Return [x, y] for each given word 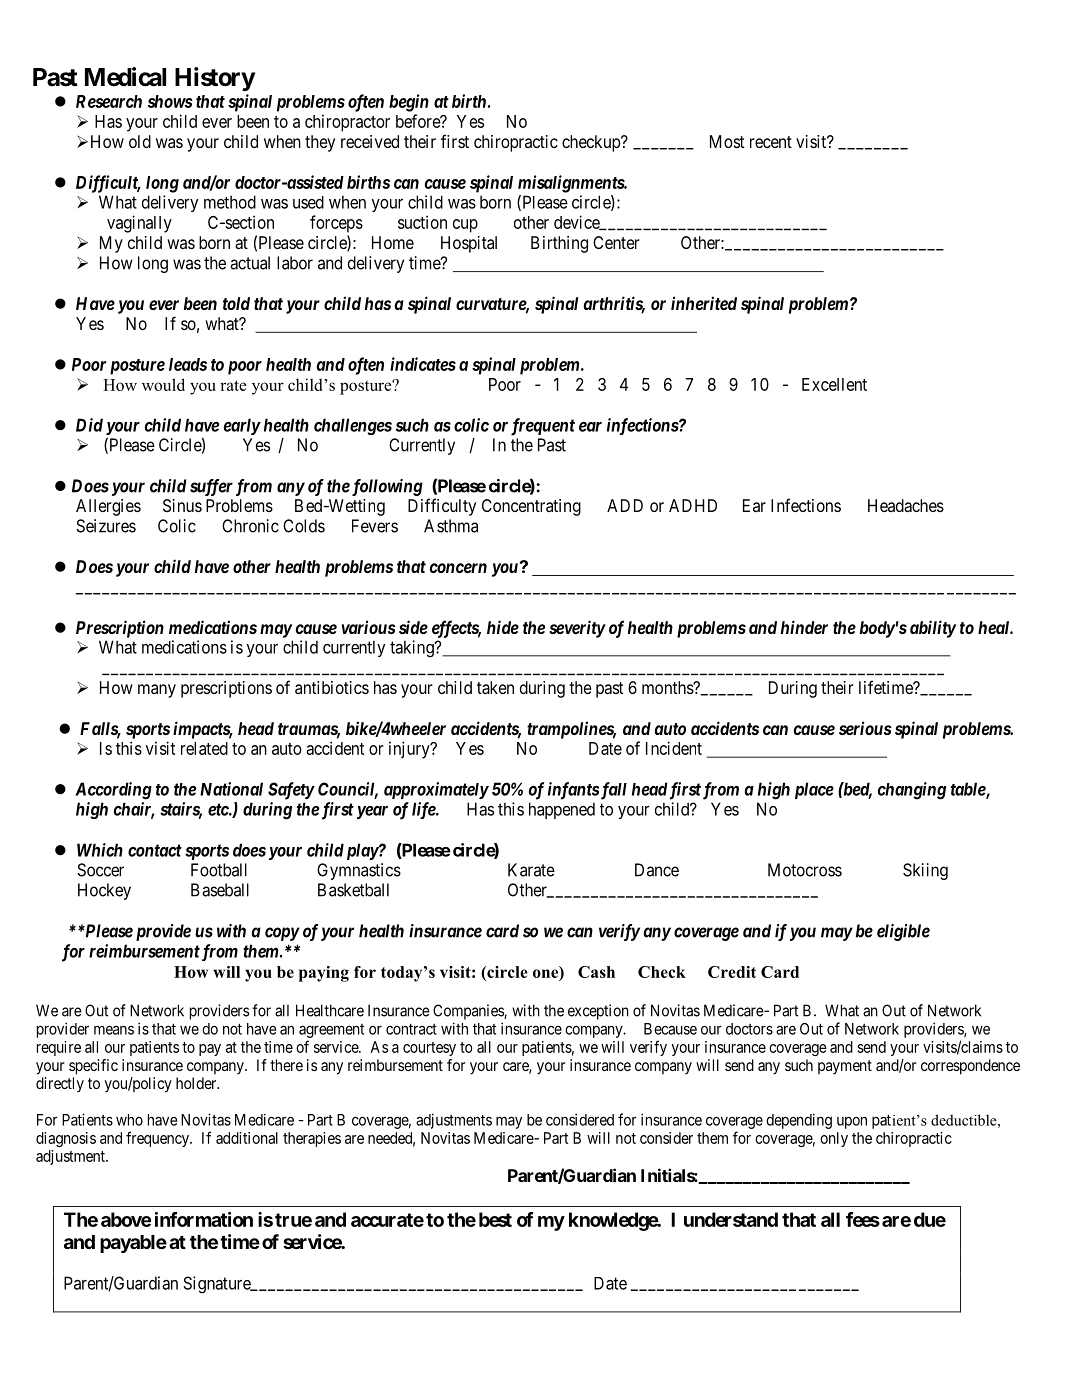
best [495, 1219]
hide [503, 627]
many [157, 691]
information [204, 1219]
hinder [804, 627]
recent [771, 142]
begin [409, 103]
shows [170, 101]
